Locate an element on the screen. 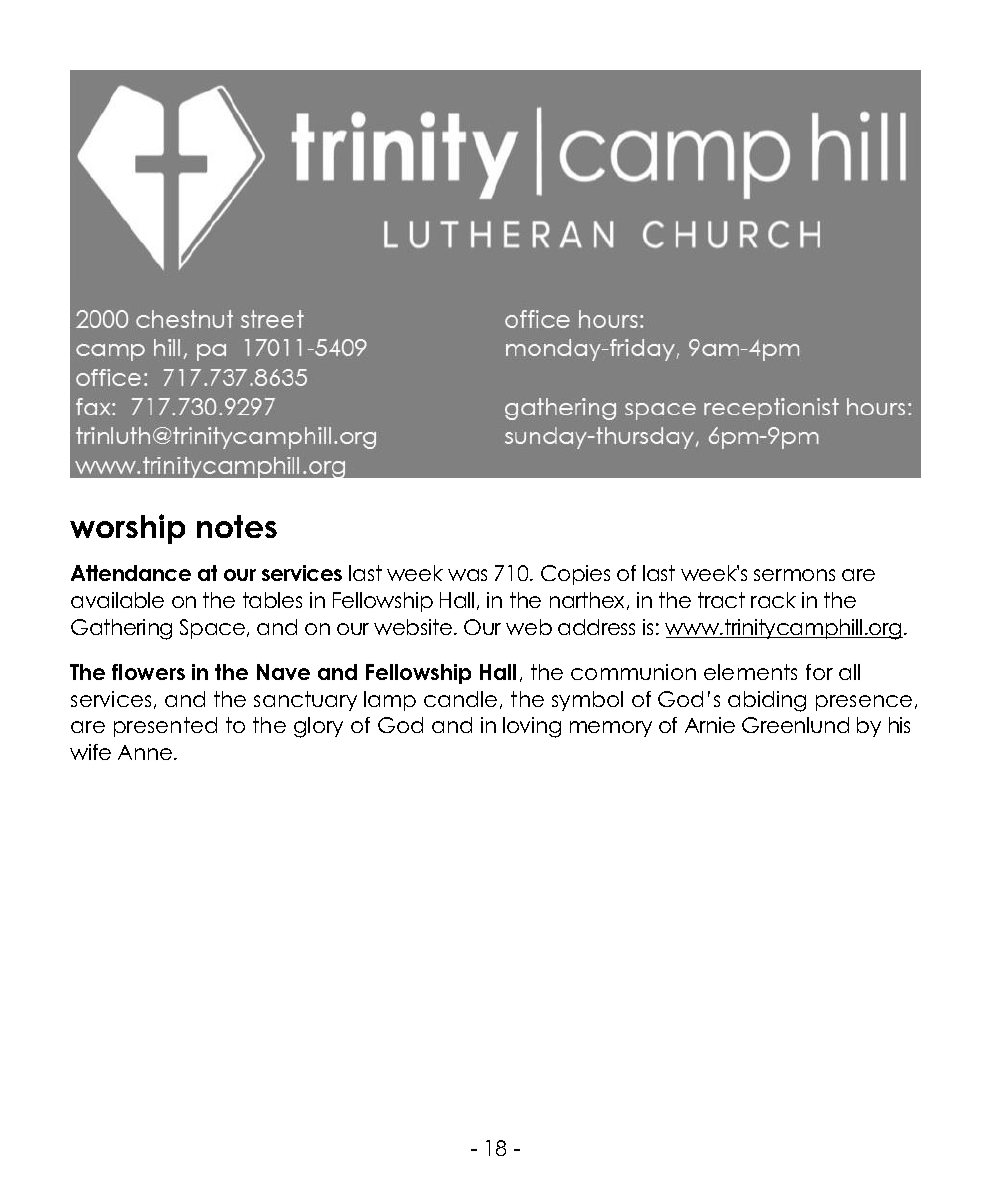 This screenshot has height=1204, width=991. notes is located at coordinates (237, 526).
